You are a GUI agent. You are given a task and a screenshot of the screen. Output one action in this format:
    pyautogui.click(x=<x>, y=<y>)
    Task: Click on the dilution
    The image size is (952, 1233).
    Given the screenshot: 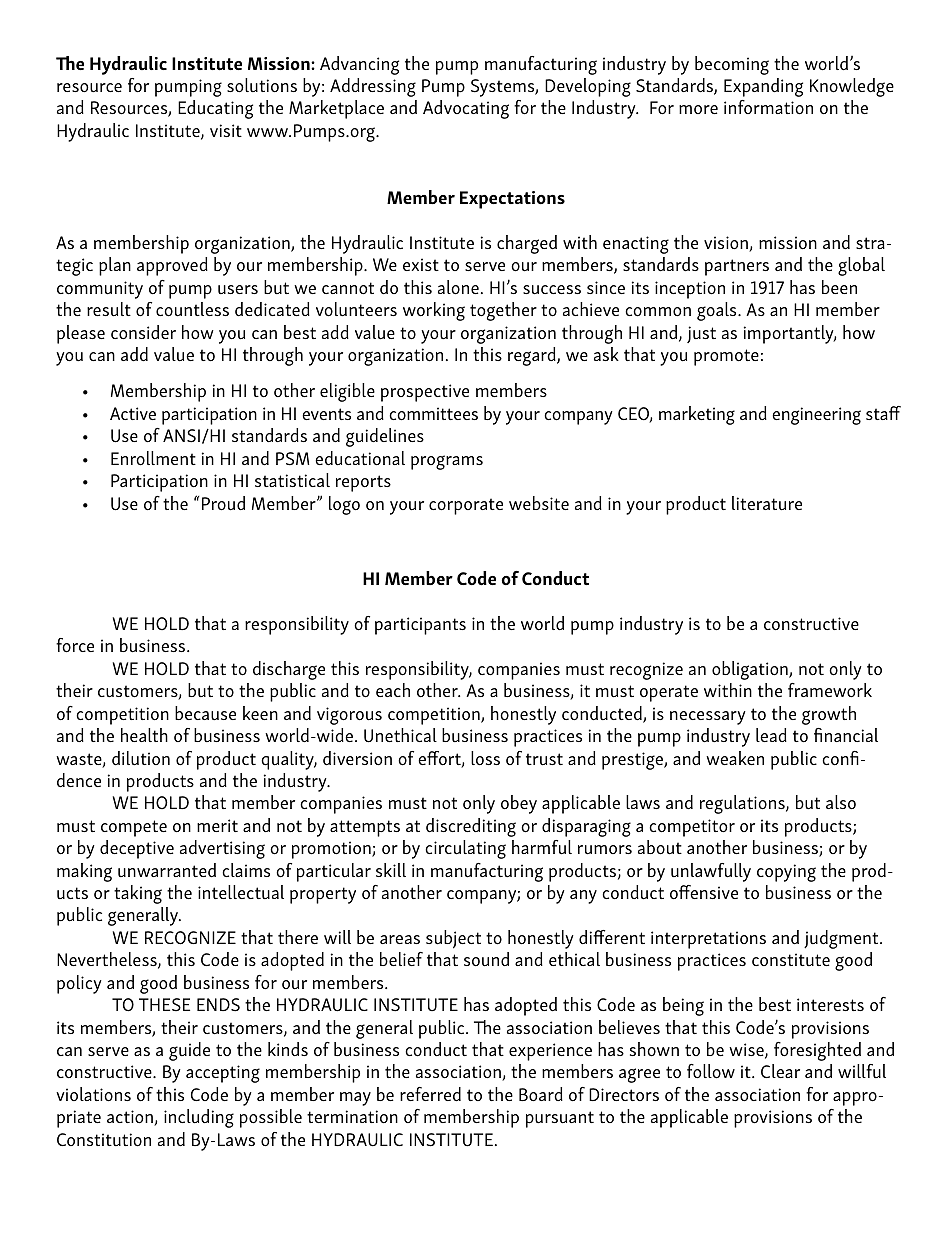 What is the action you would take?
    pyautogui.click(x=141, y=758)
